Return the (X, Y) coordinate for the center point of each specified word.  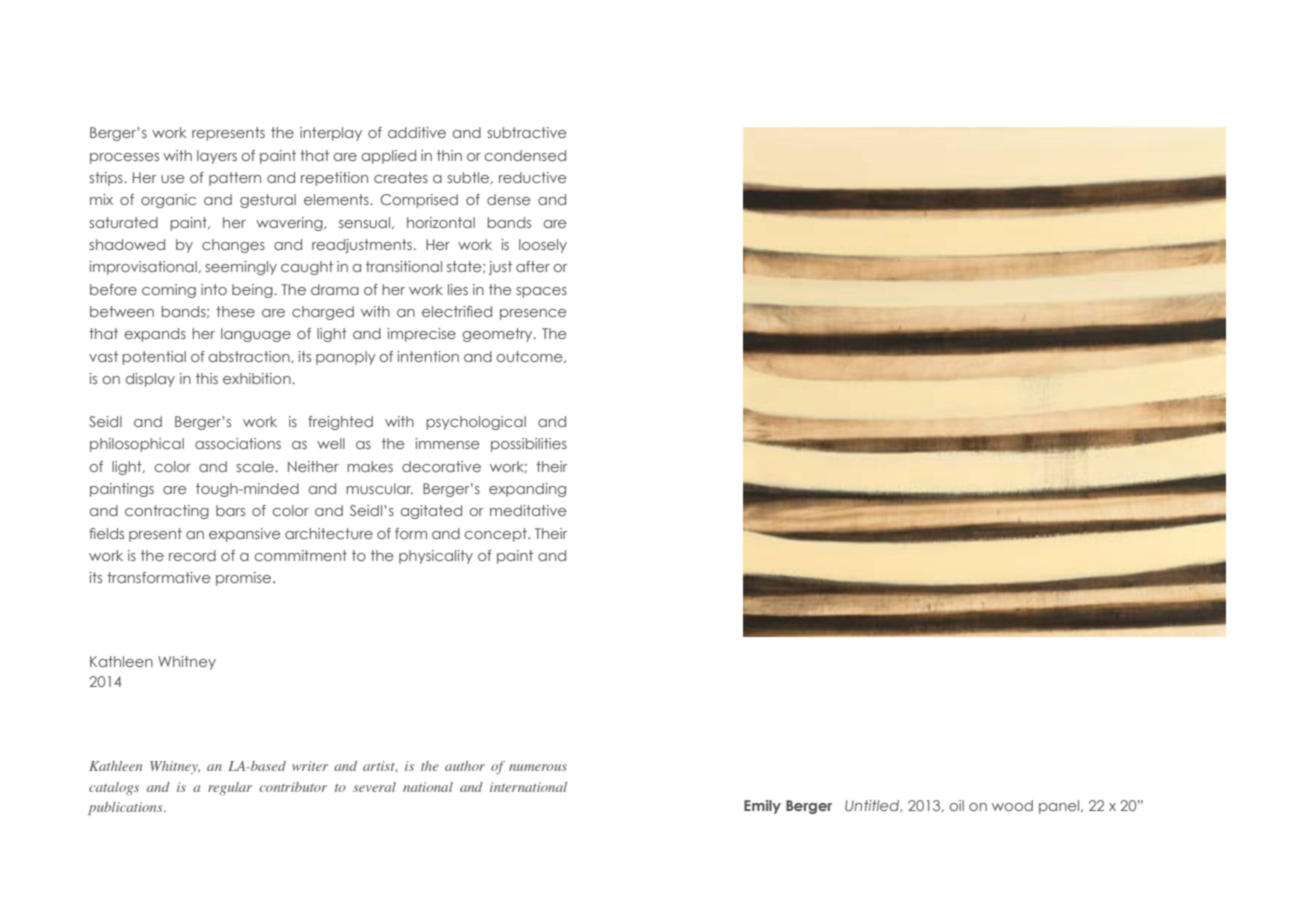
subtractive (527, 132)
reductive (533, 177)
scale (256, 466)
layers (217, 157)
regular (230, 788)
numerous (538, 767)
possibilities (529, 445)
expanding (527, 490)
